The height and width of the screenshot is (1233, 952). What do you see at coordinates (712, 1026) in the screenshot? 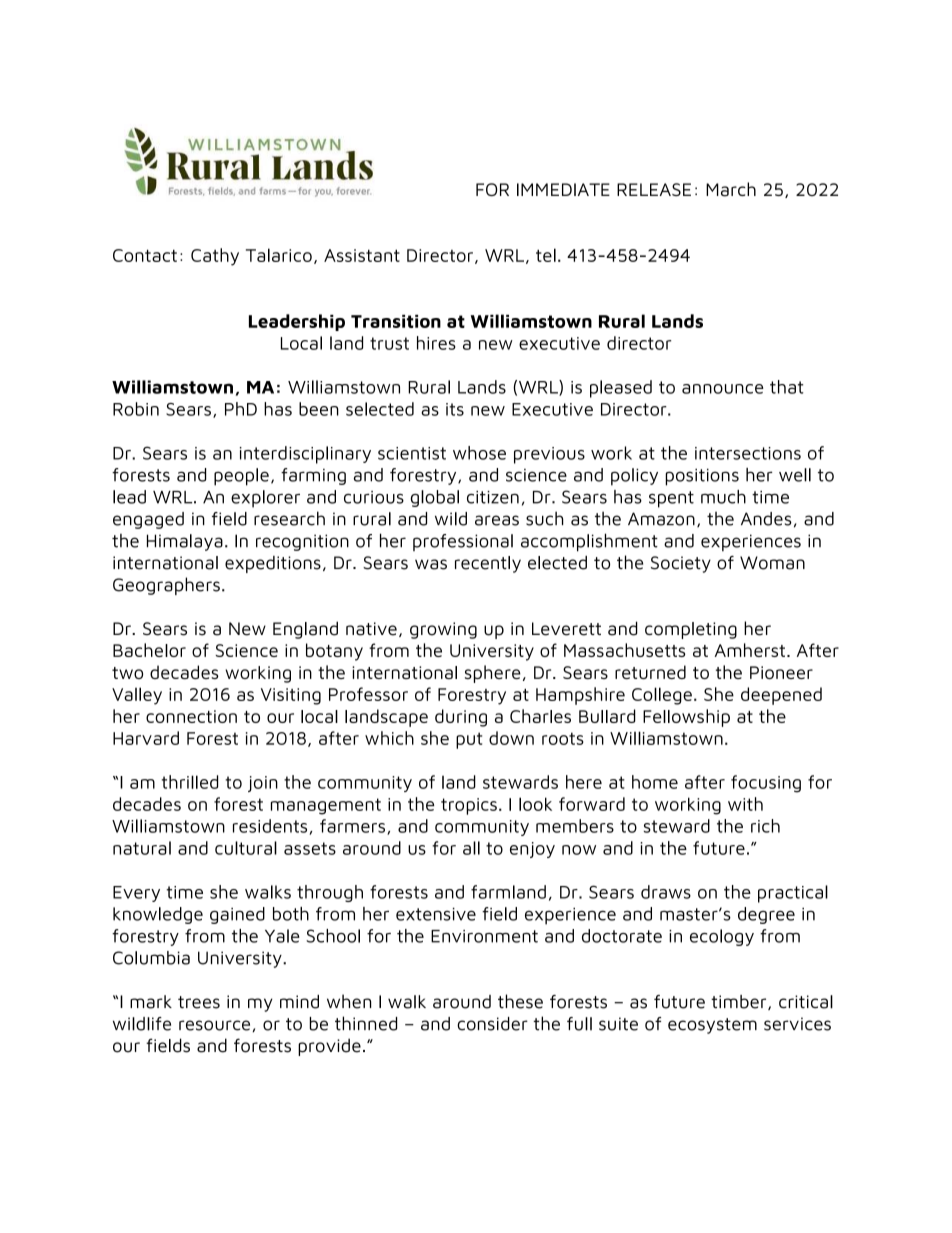
I see `ecosystem` at bounding box center [712, 1026].
